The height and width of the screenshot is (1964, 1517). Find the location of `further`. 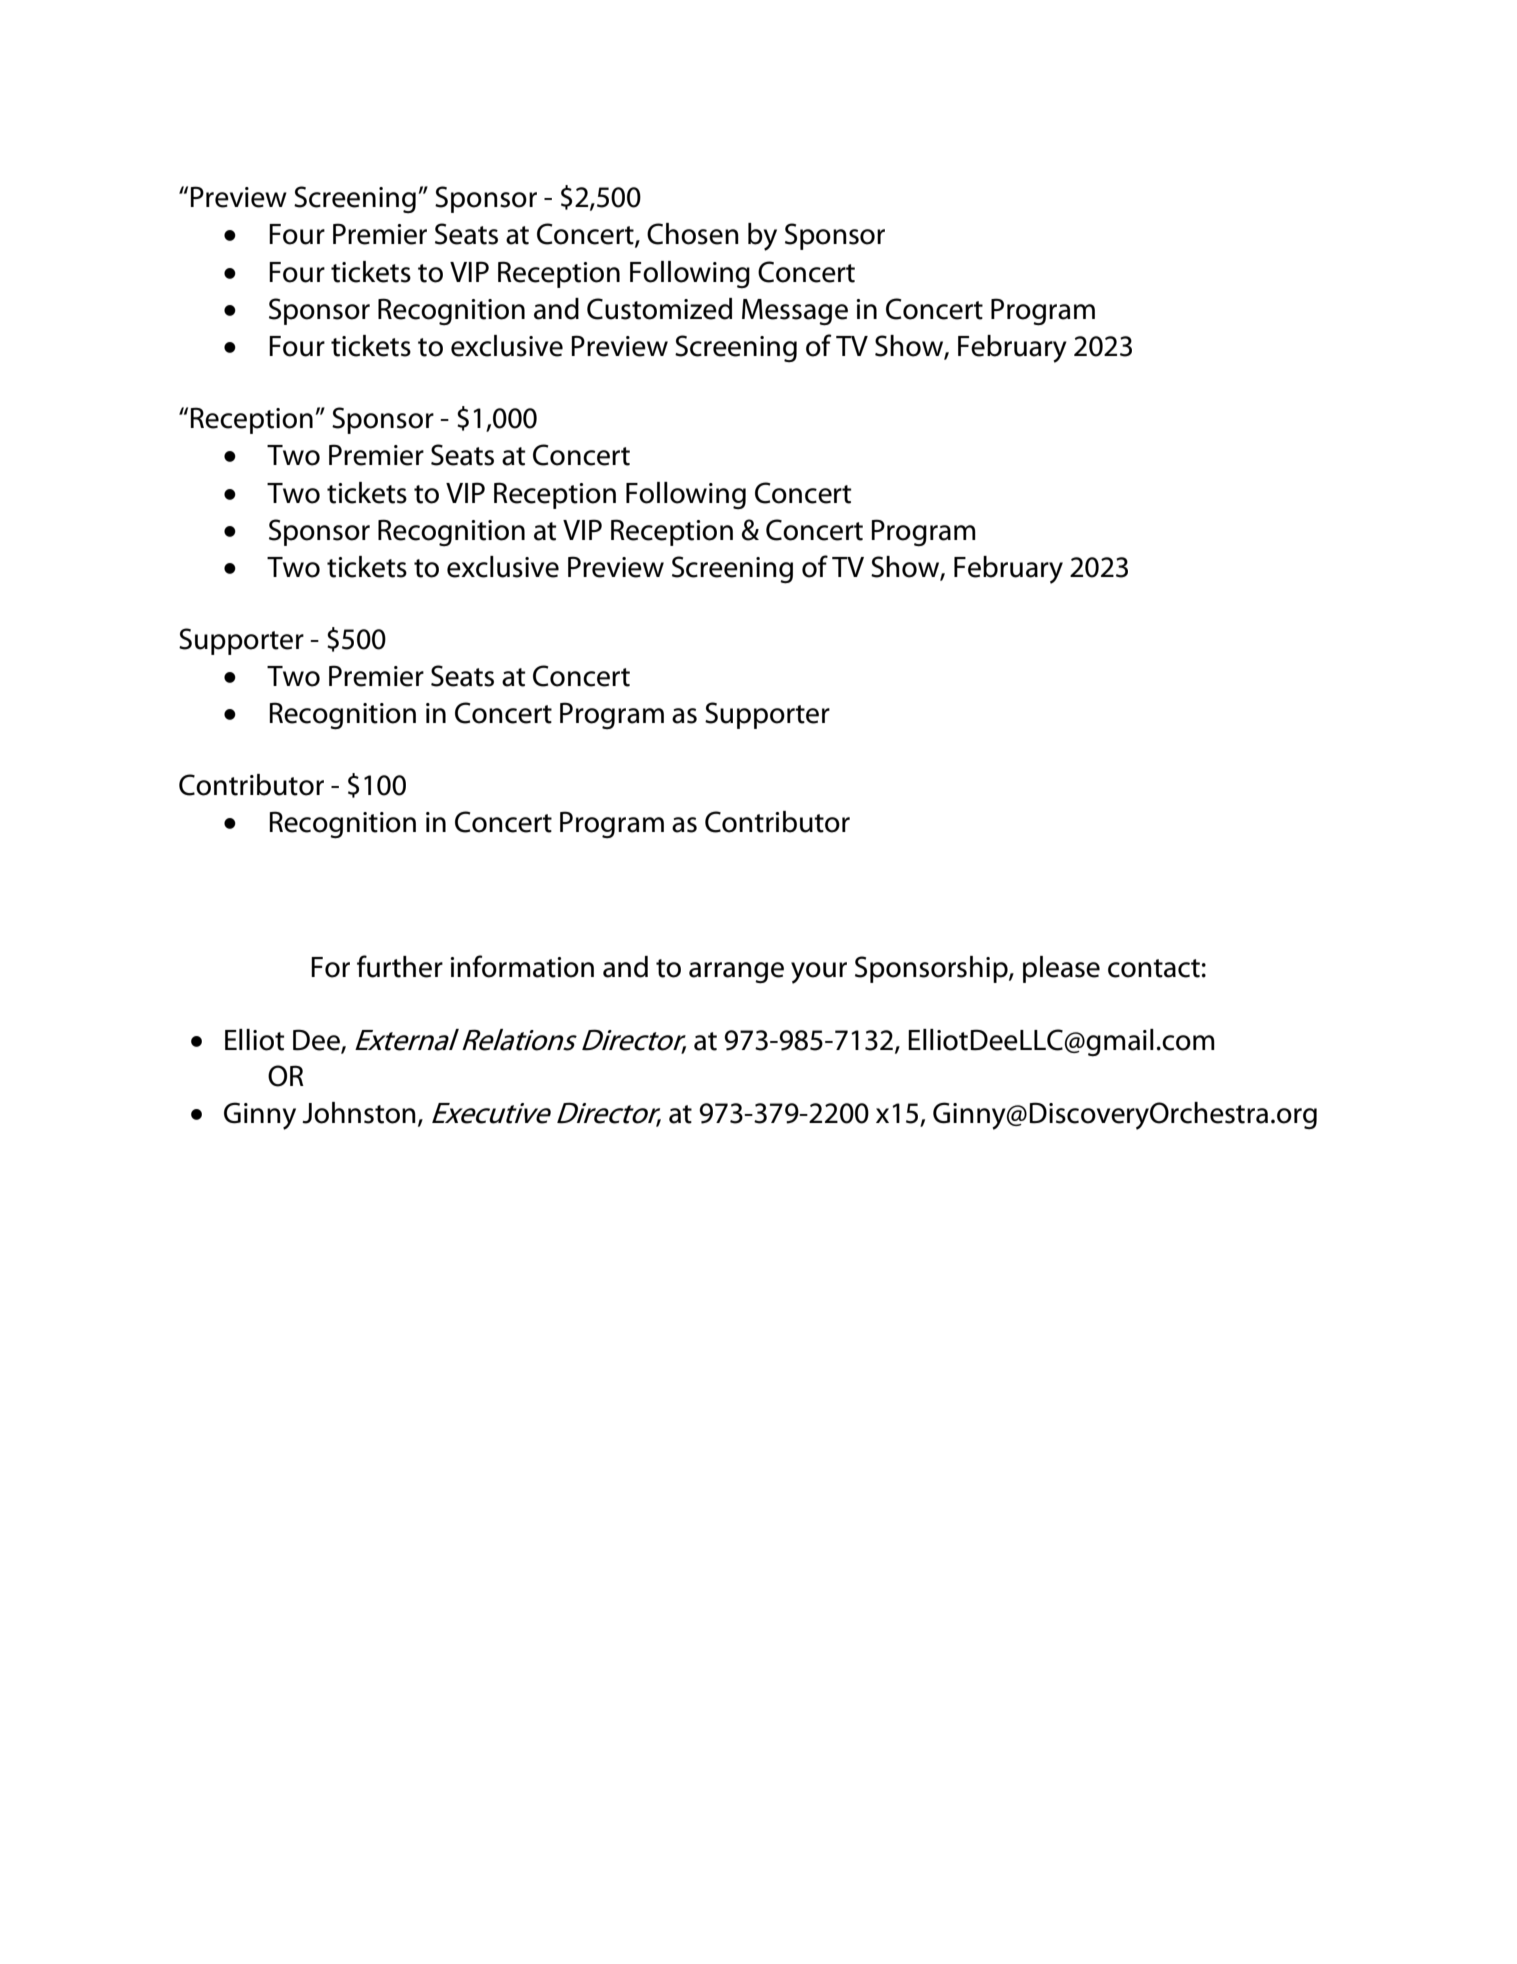

further is located at coordinates (400, 966).
